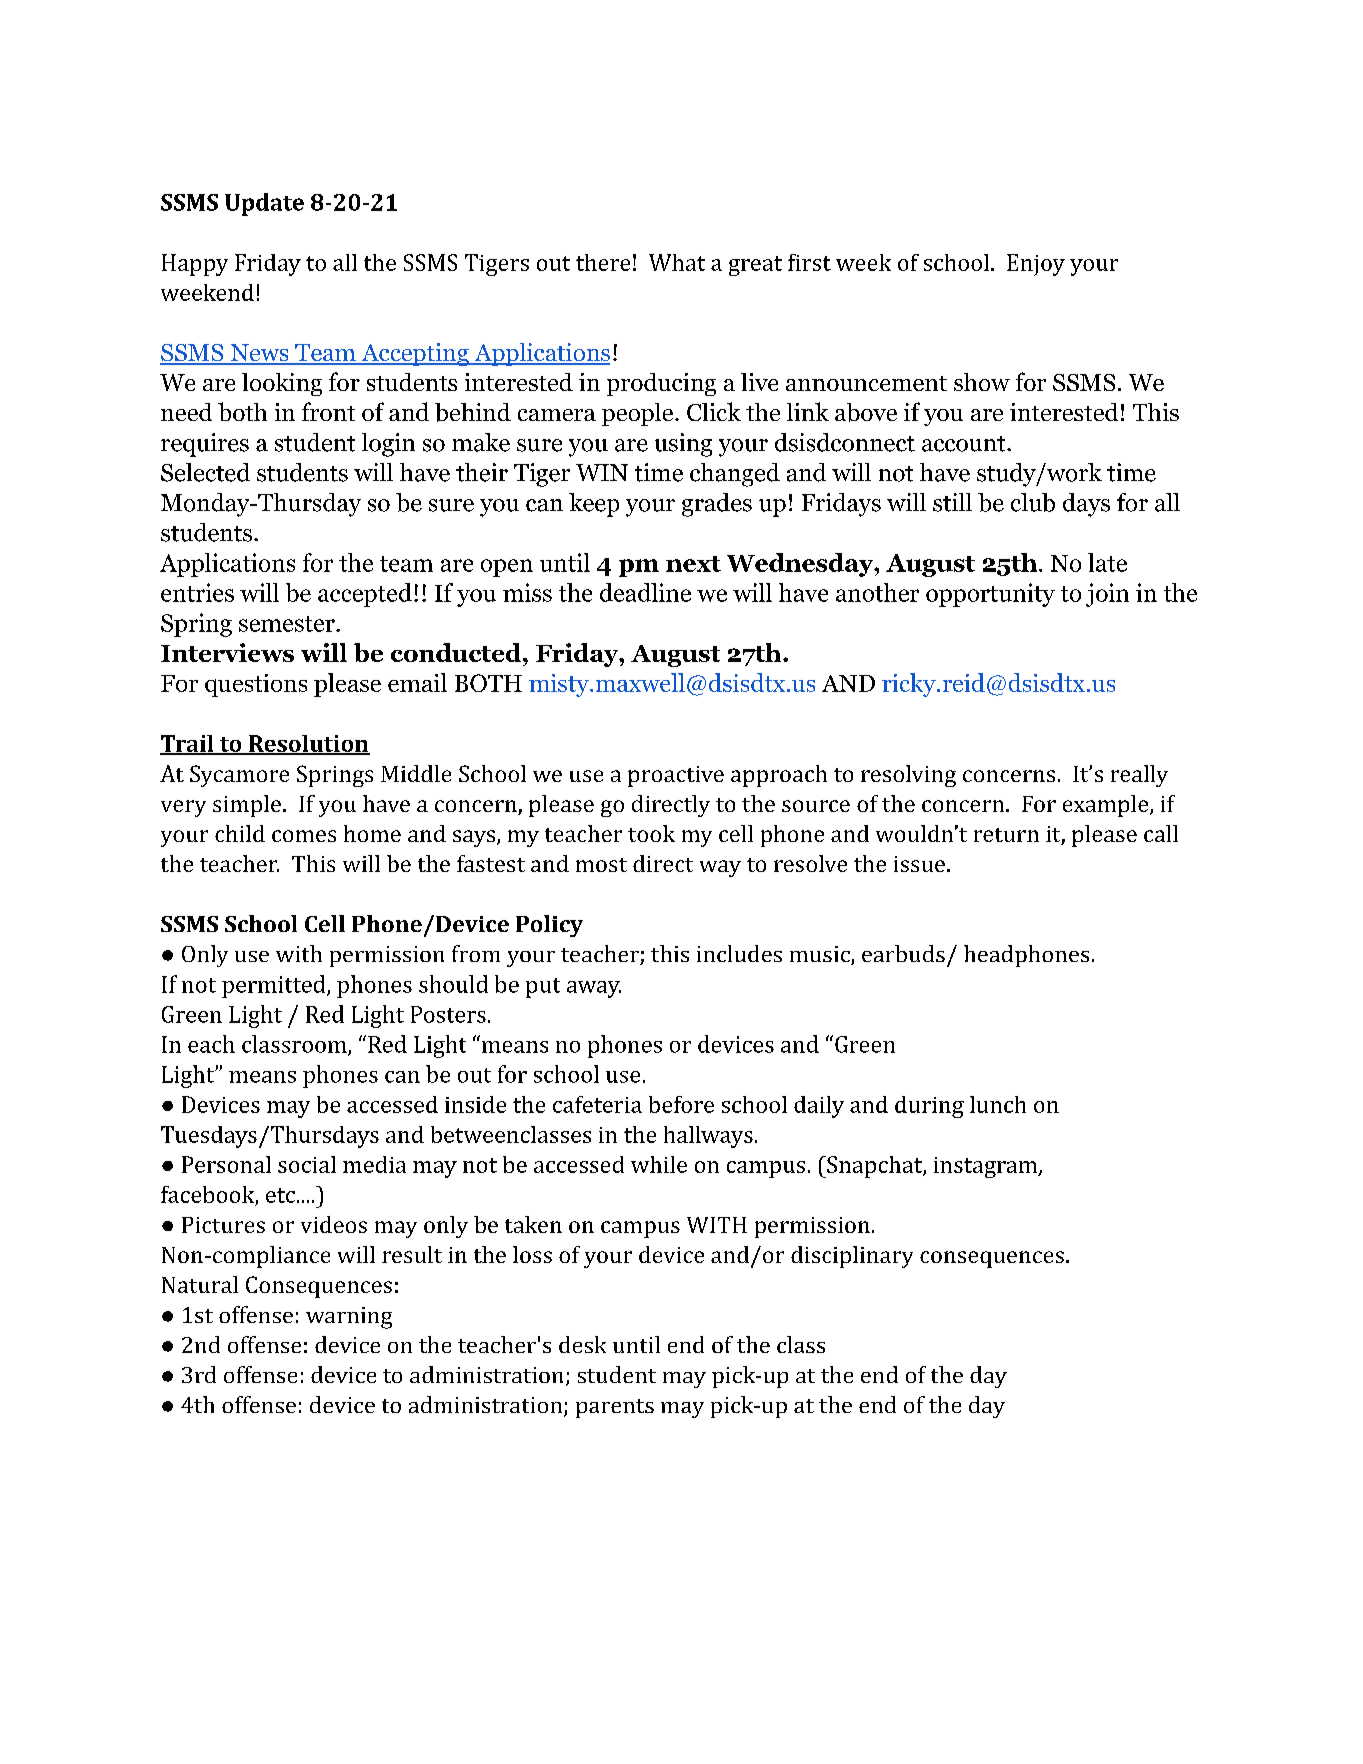 The height and width of the page is (1764, 1363). What do you see at coordinates (349, 1318) in the page?
I see `warning` at bounding box center [349, 1318].
